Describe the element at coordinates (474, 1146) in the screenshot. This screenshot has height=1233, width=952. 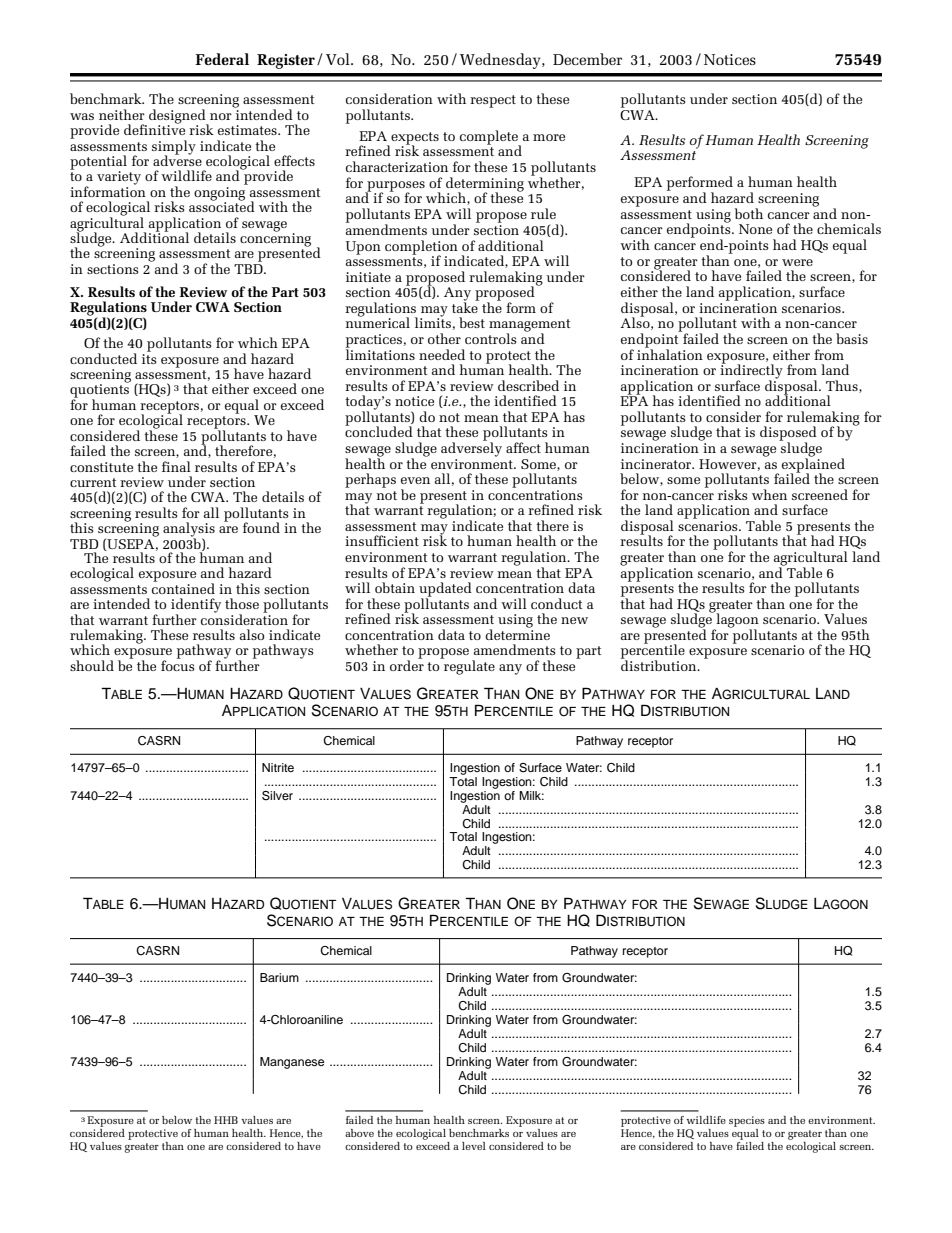
I see `level` at that location.
